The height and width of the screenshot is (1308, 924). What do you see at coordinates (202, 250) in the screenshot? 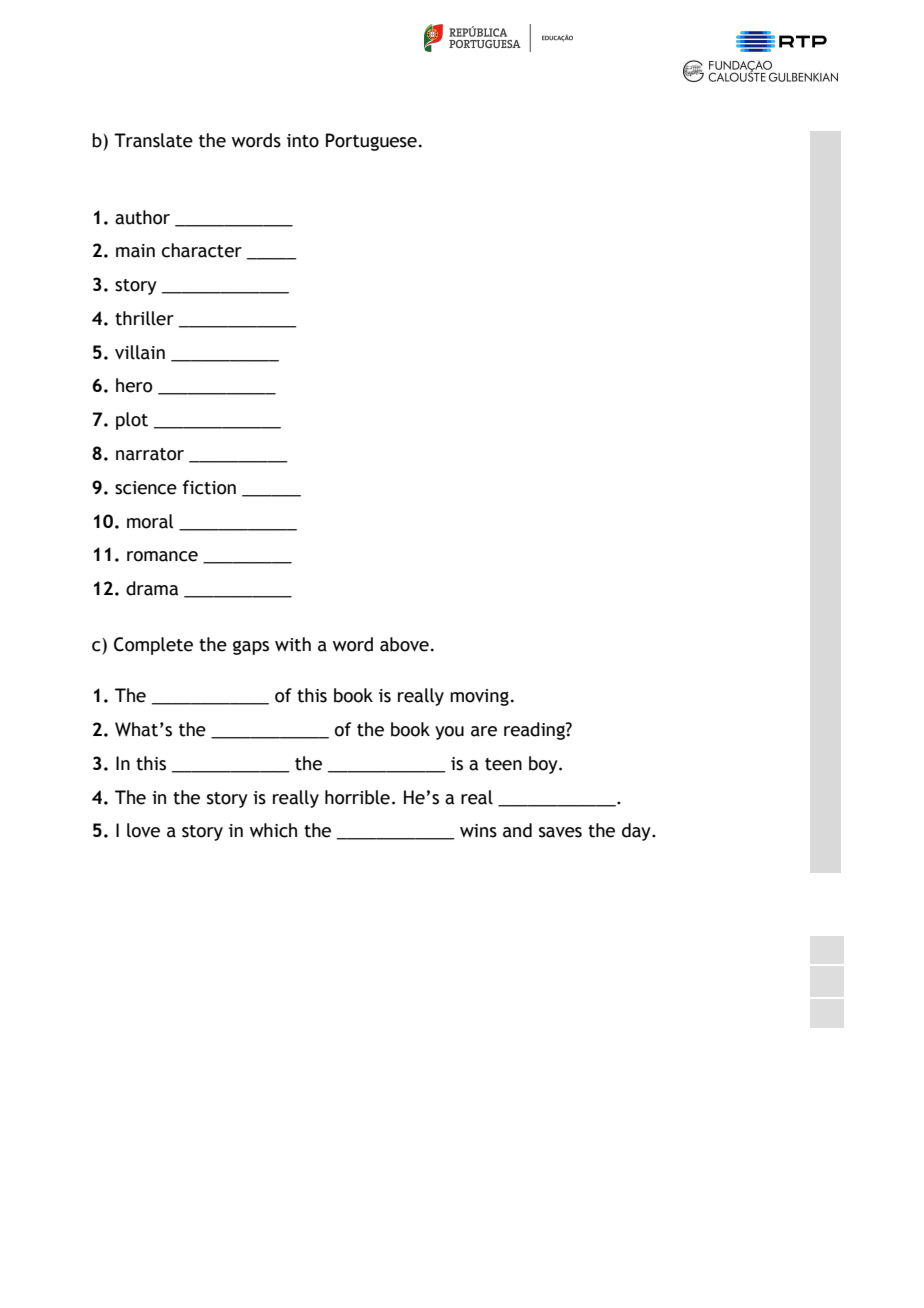
I see `character` at bounding box center [202, 250].
